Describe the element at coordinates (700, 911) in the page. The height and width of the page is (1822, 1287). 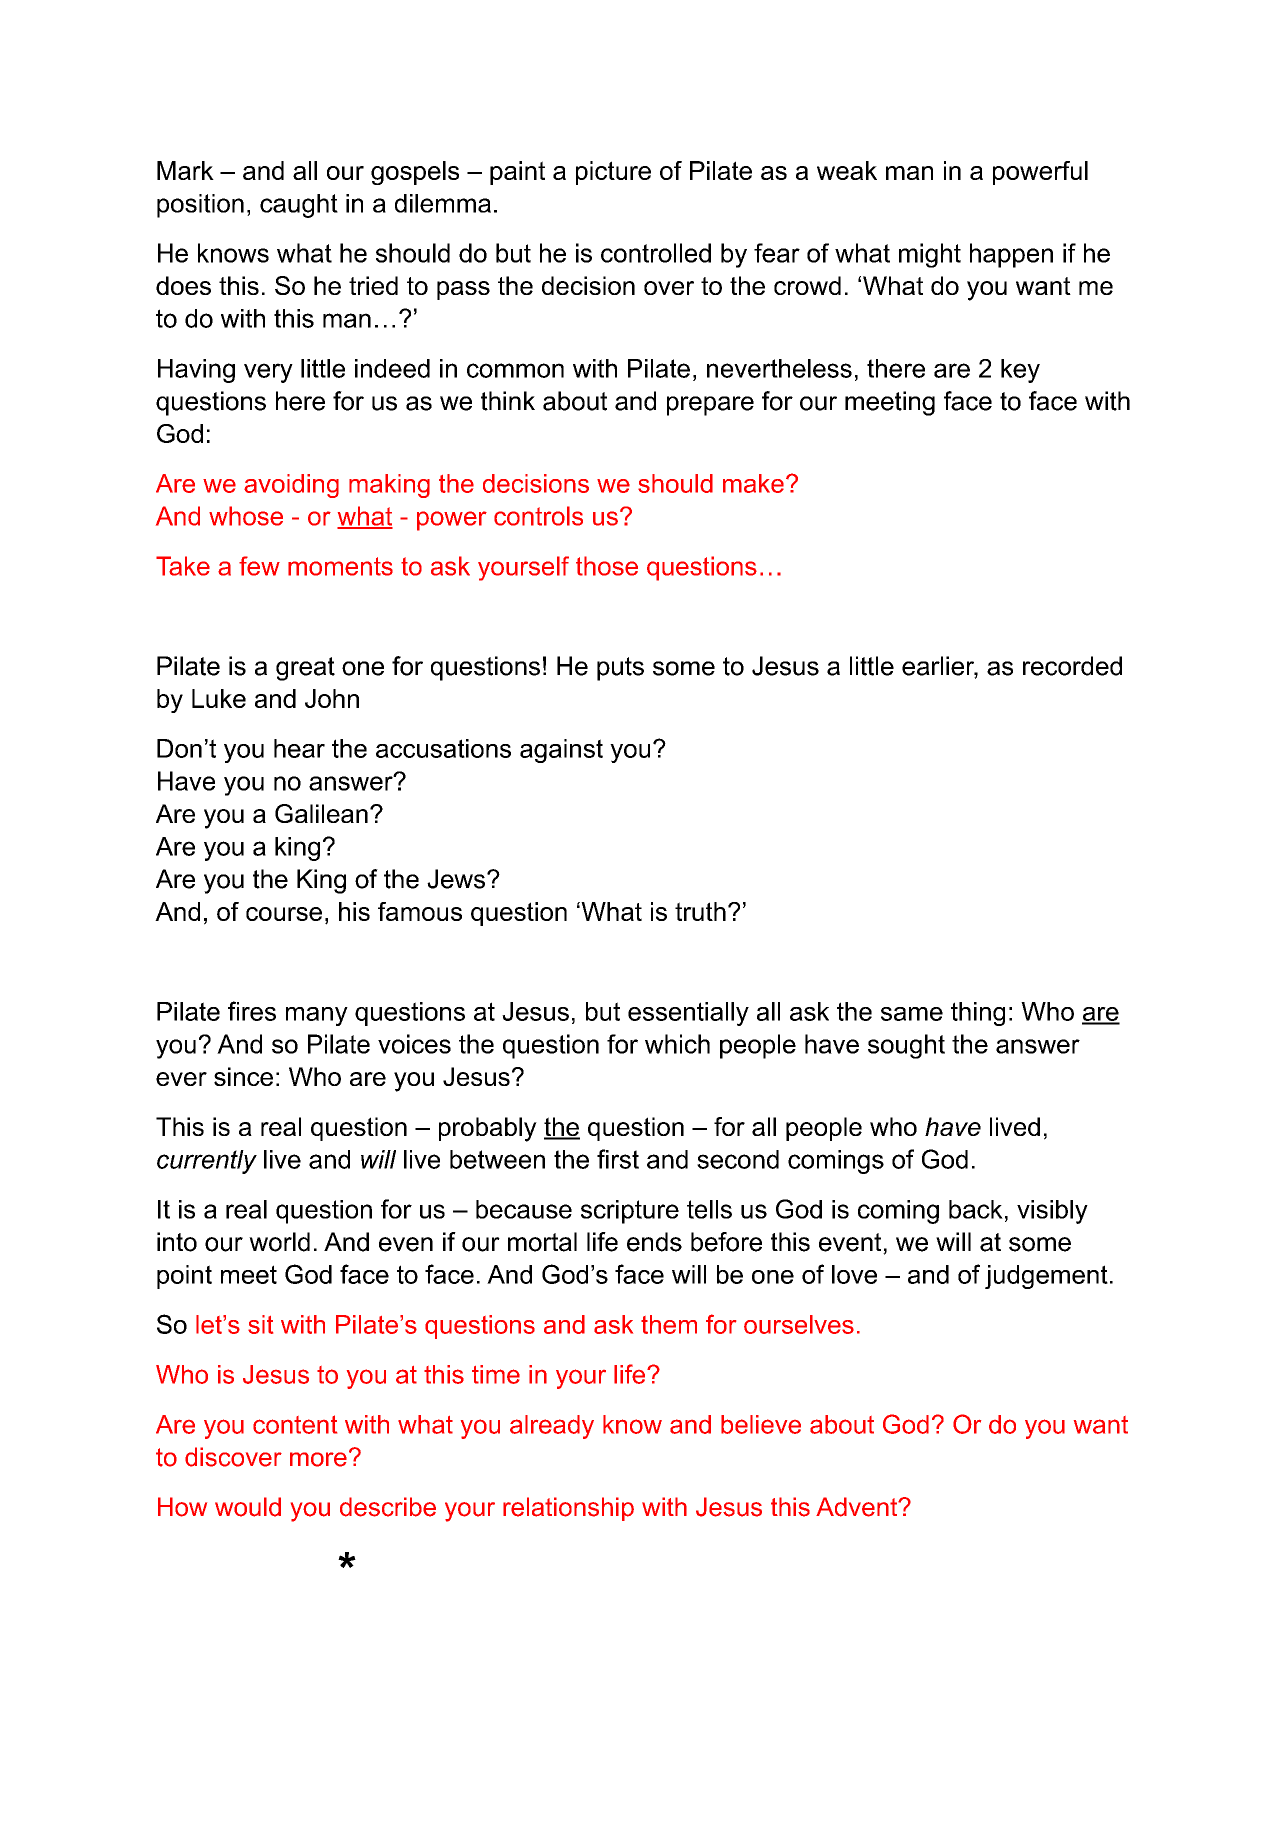
I see `truth` at that location.
